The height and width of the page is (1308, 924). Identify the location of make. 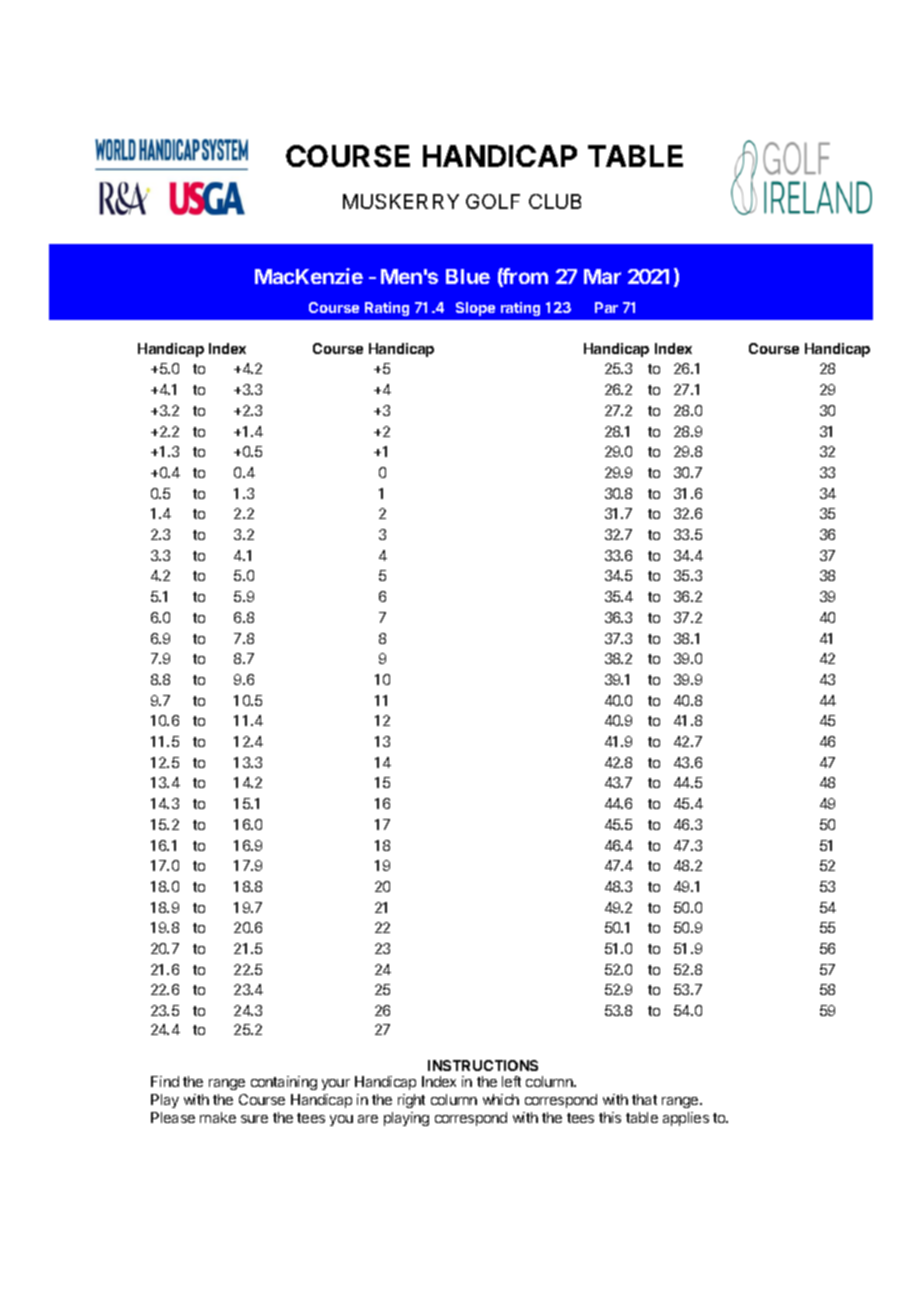
(218, 1117).
